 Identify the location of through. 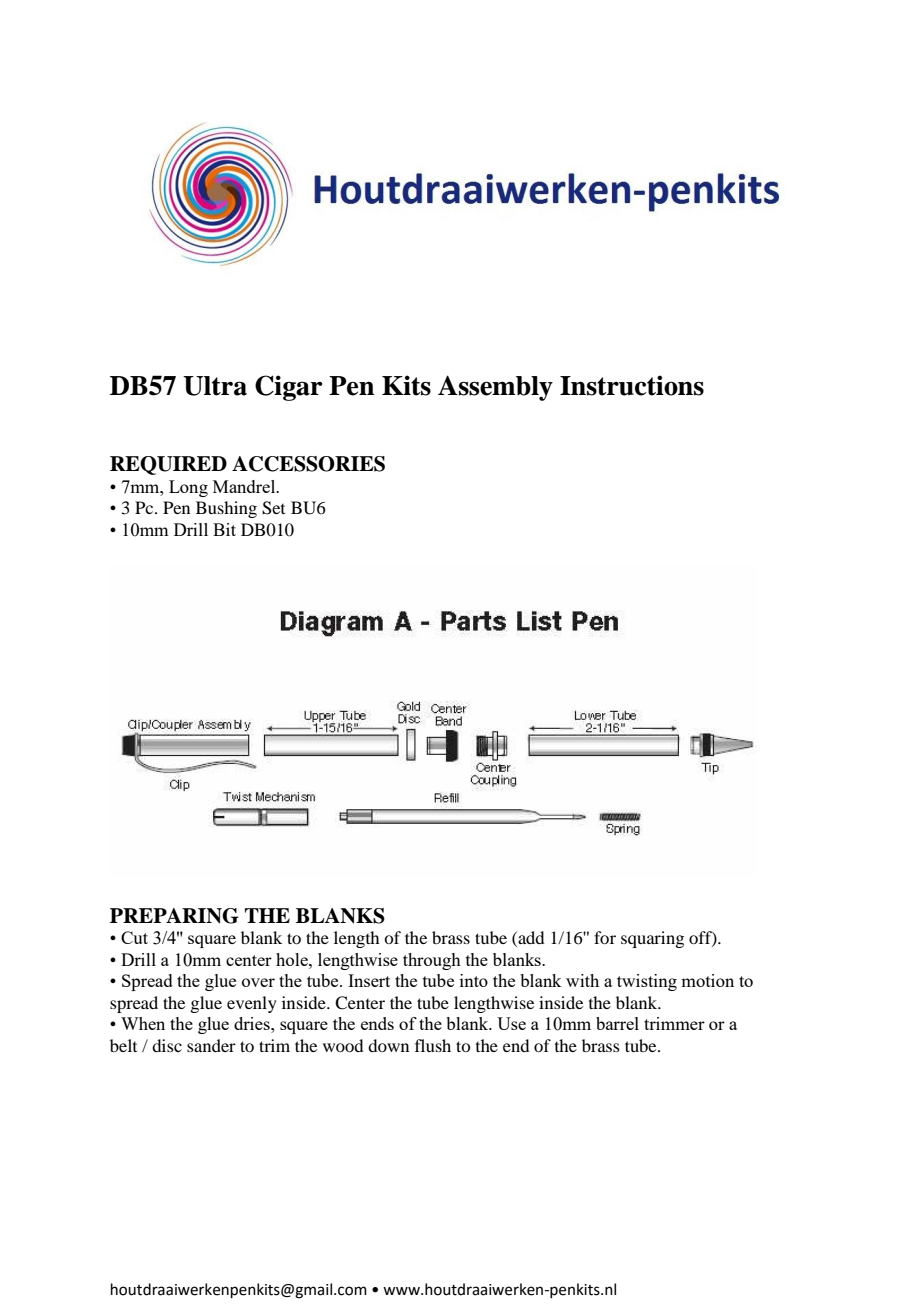
(432, 961).
